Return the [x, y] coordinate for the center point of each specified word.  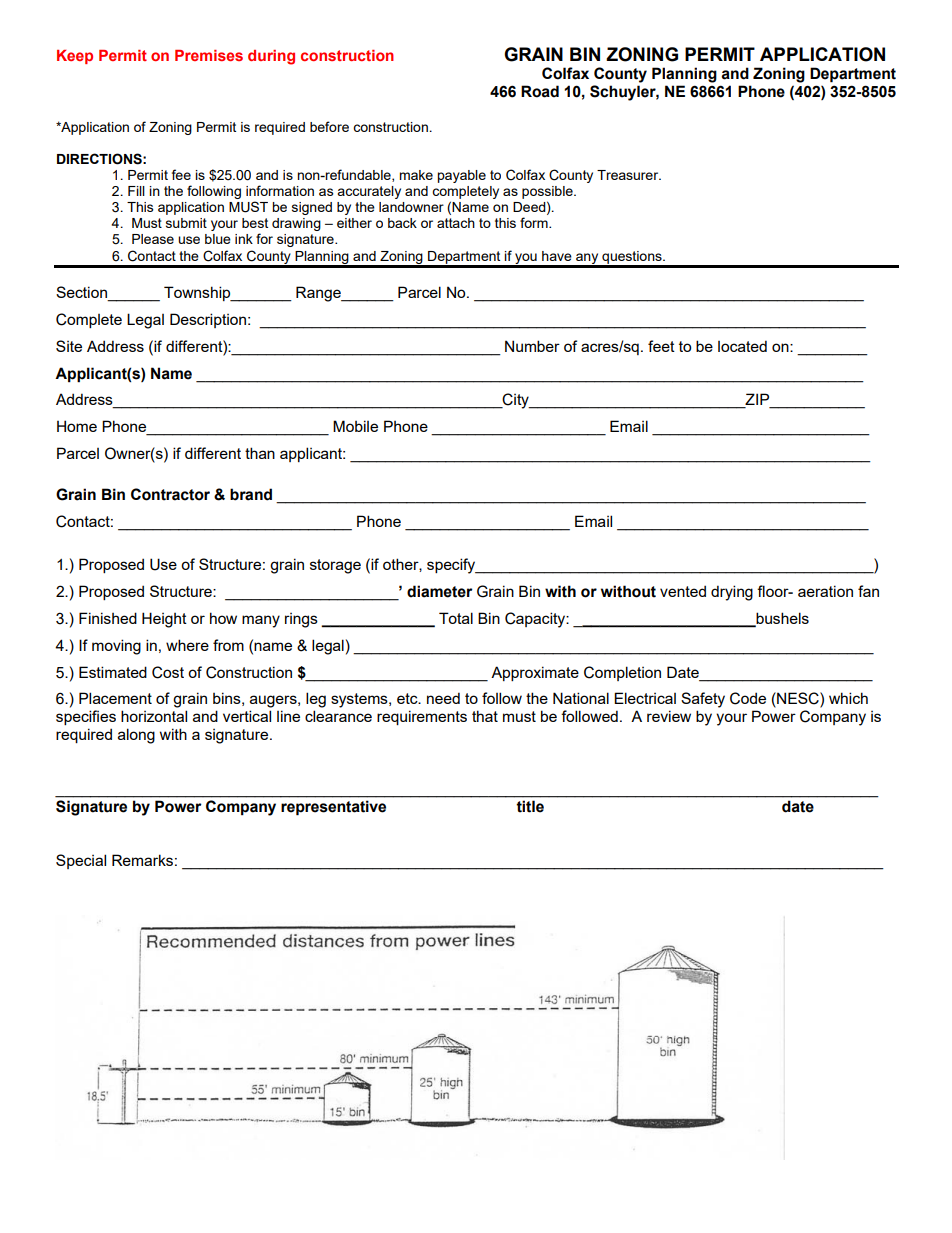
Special [81, 861]
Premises [209, 55]
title [530, 806]
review [669, 716]
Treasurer [629, 175]
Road [540, 91]
